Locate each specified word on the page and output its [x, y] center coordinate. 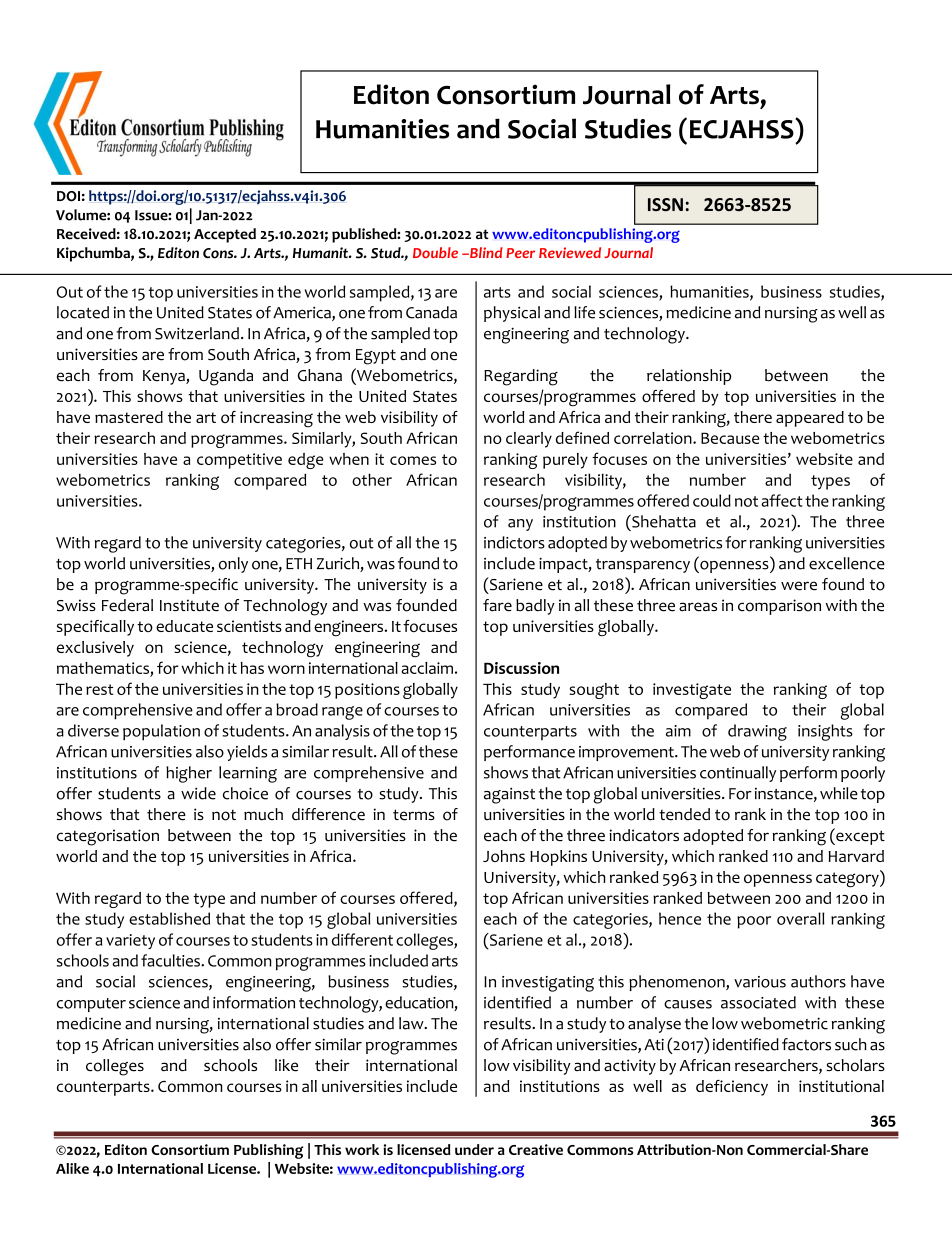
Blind [485, 252]
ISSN [665, 204]
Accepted [225, 235]
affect [782, 500]
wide [198, 793]
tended [684, 814]
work [362, 1149]
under [474, 1149]
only [233, 565]
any [520, 525]
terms [414, 815]
